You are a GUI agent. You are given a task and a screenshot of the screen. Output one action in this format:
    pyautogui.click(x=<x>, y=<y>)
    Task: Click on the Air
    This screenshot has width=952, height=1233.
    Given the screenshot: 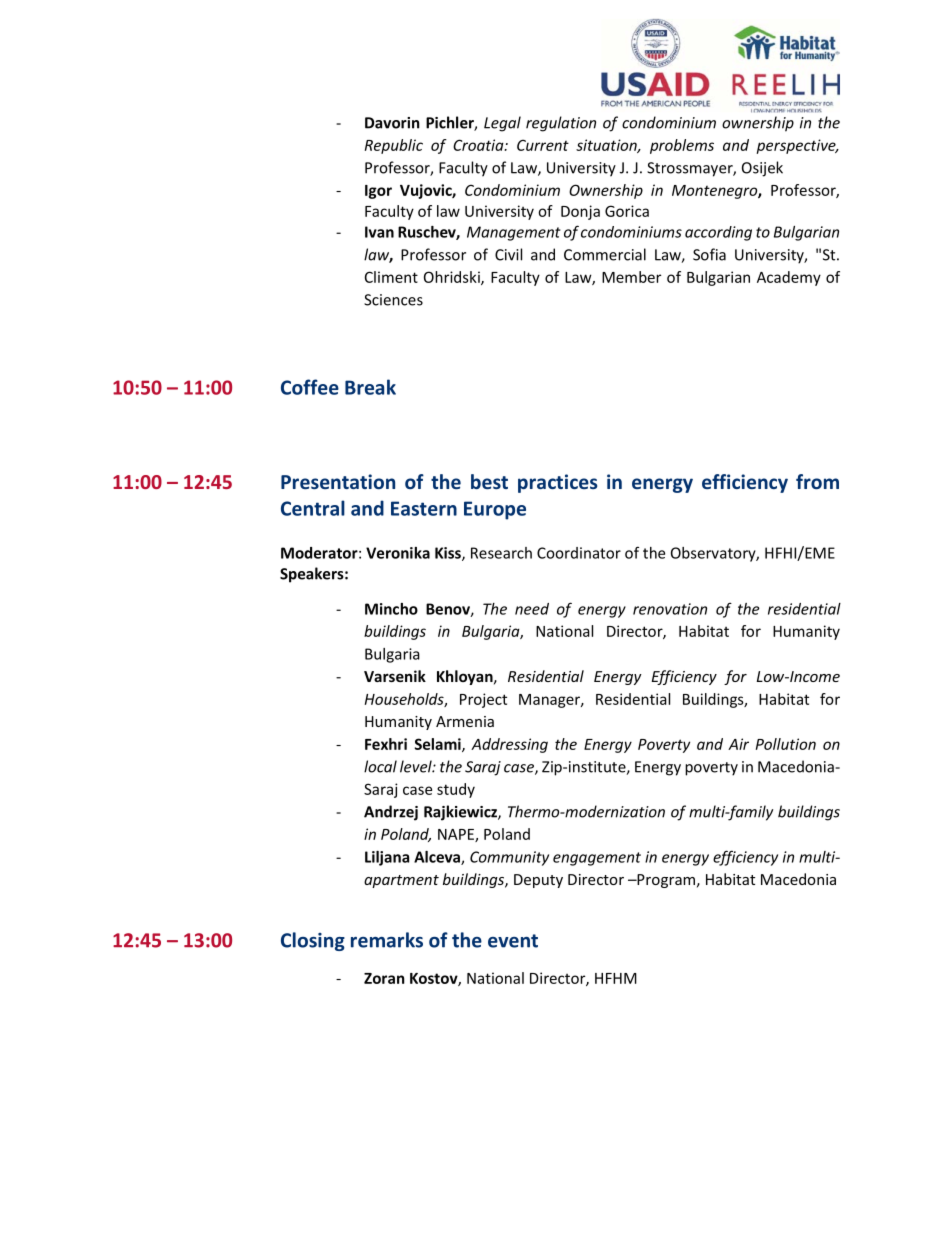 What is the action you would take?
    pyautogui.click(x=738, y=744)
